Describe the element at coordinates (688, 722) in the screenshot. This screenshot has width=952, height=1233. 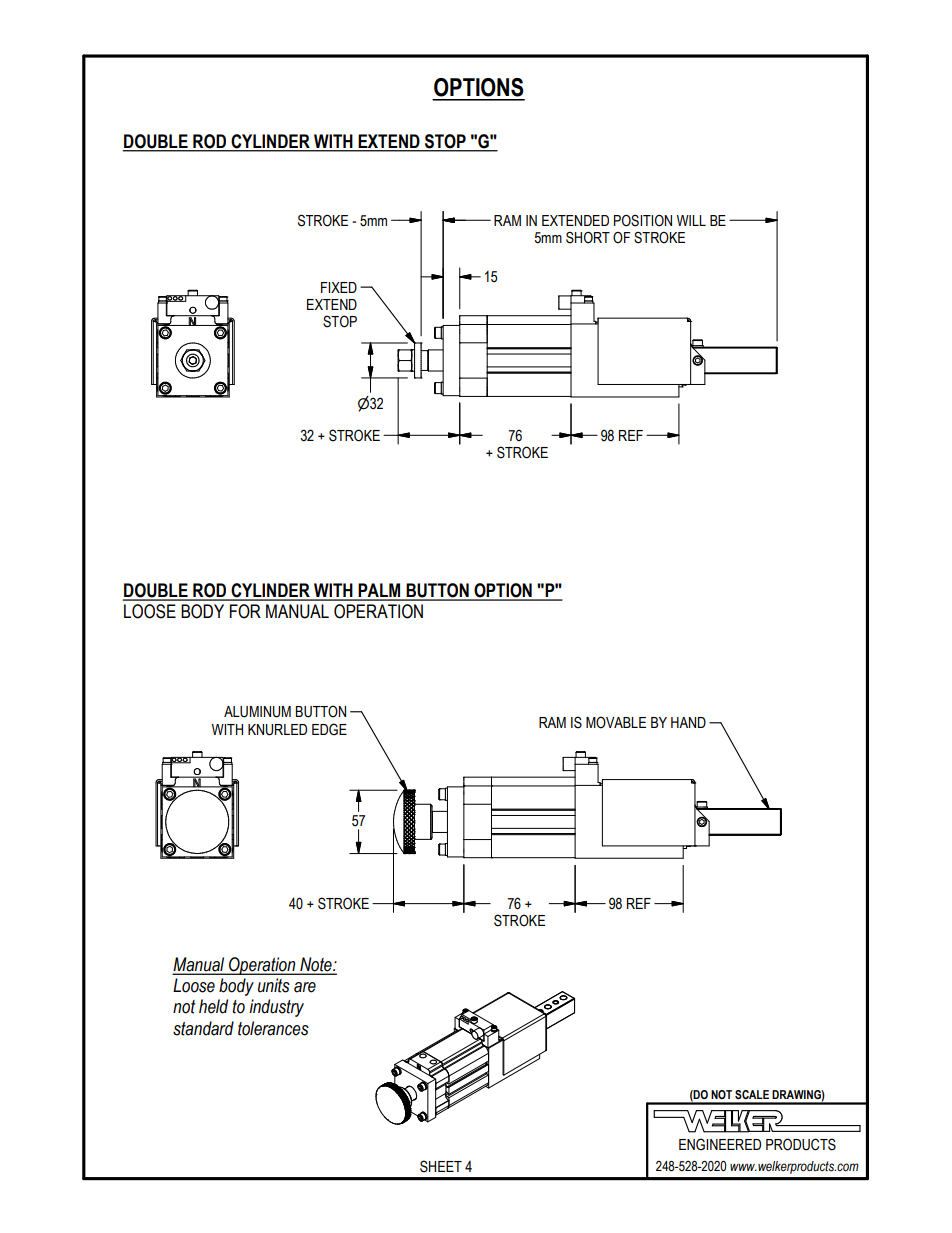
I see `HAND` at that location.
